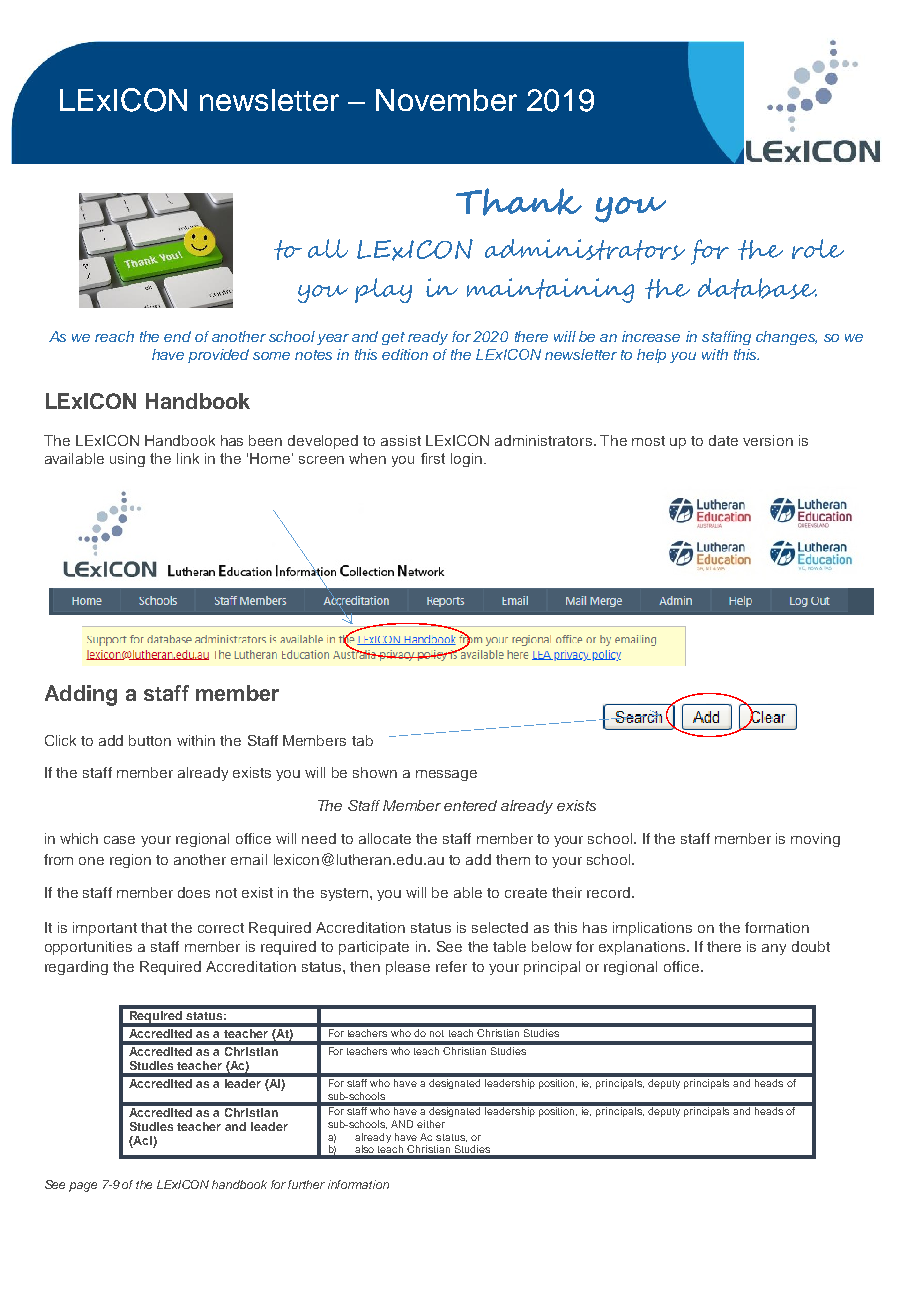 The height and width of the page is (1308, 924). I want to click on any, so click(774, 949).
